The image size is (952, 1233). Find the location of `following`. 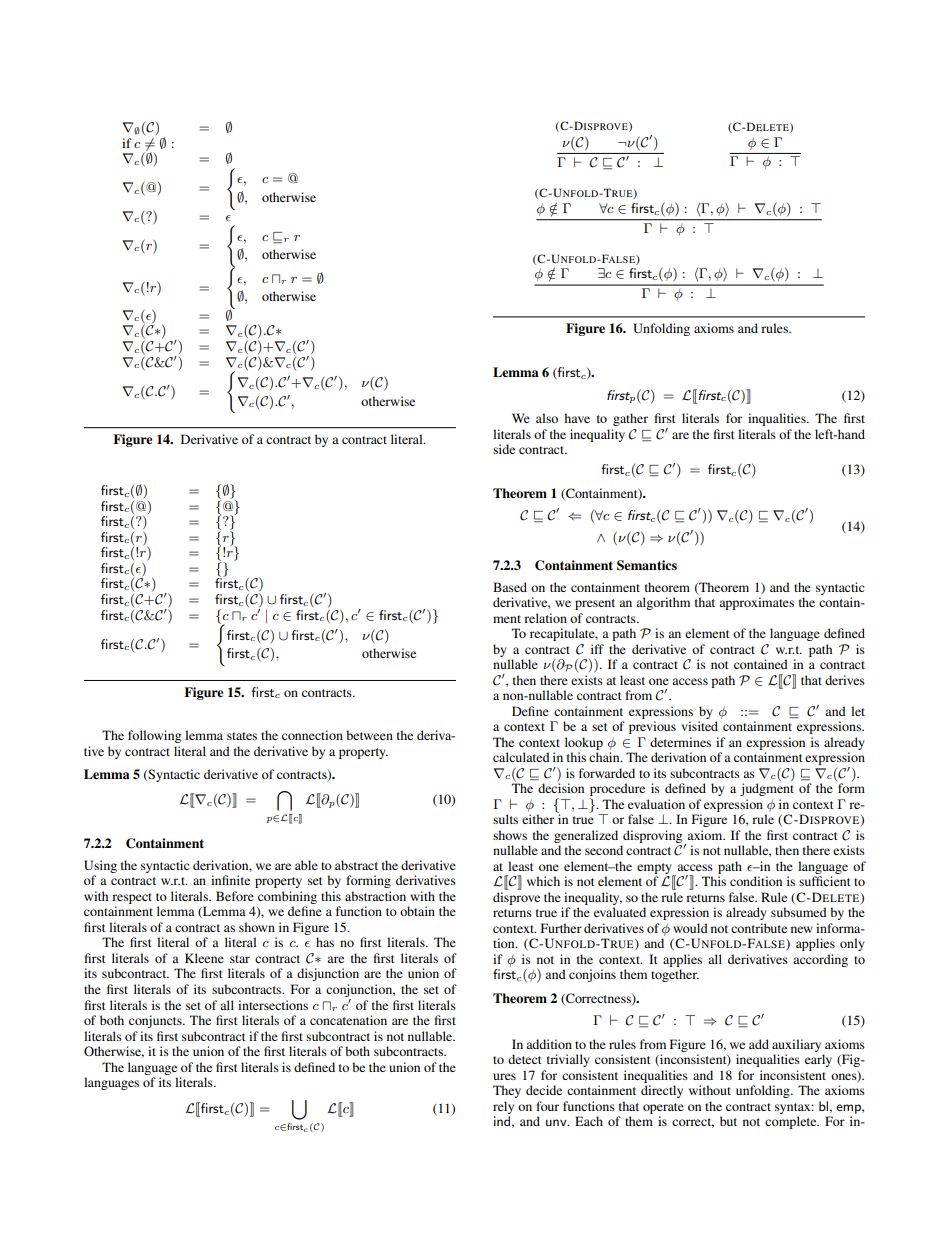

following is located at coordinates (154, 736).
